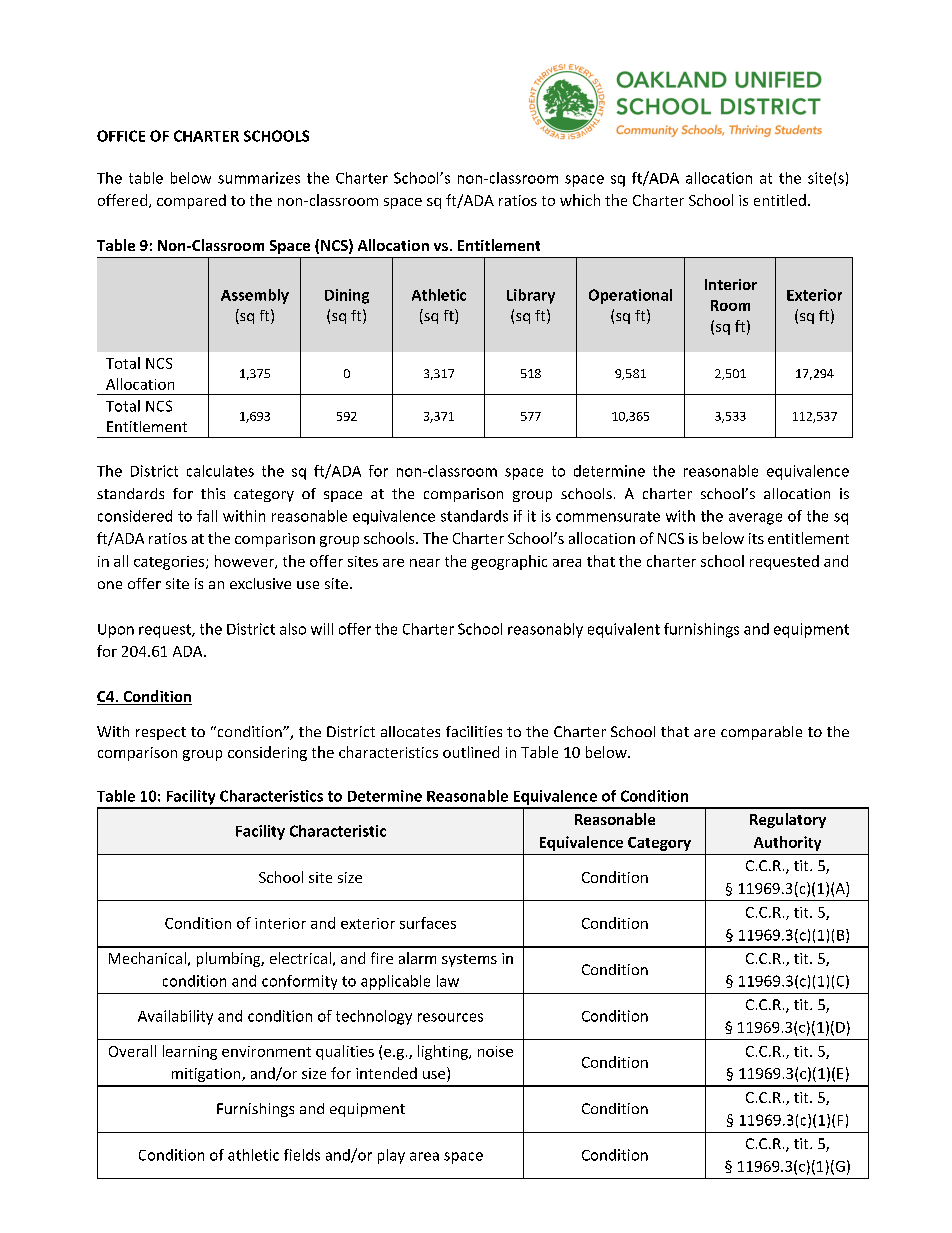 This document has width=952, height=1233. What do you see at coordinates (161, 733) in the document?
I see `respect` at bounding box center [161, 733].
